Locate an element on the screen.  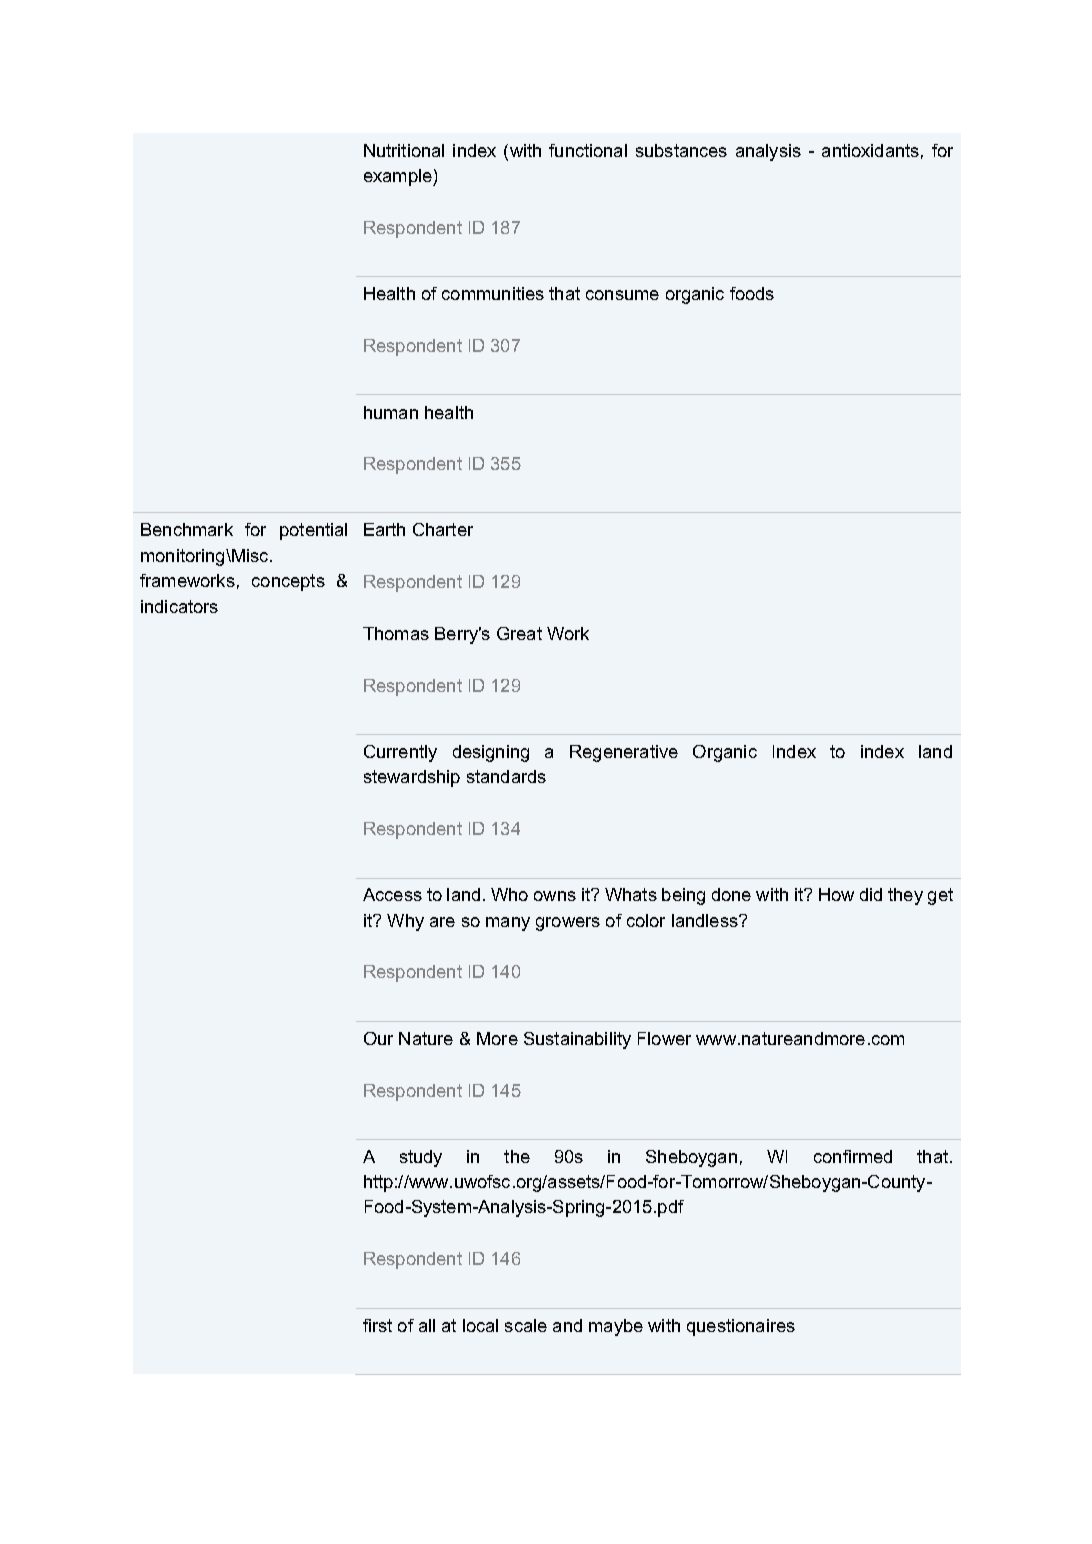
How is located at coordinates (836, 894).
